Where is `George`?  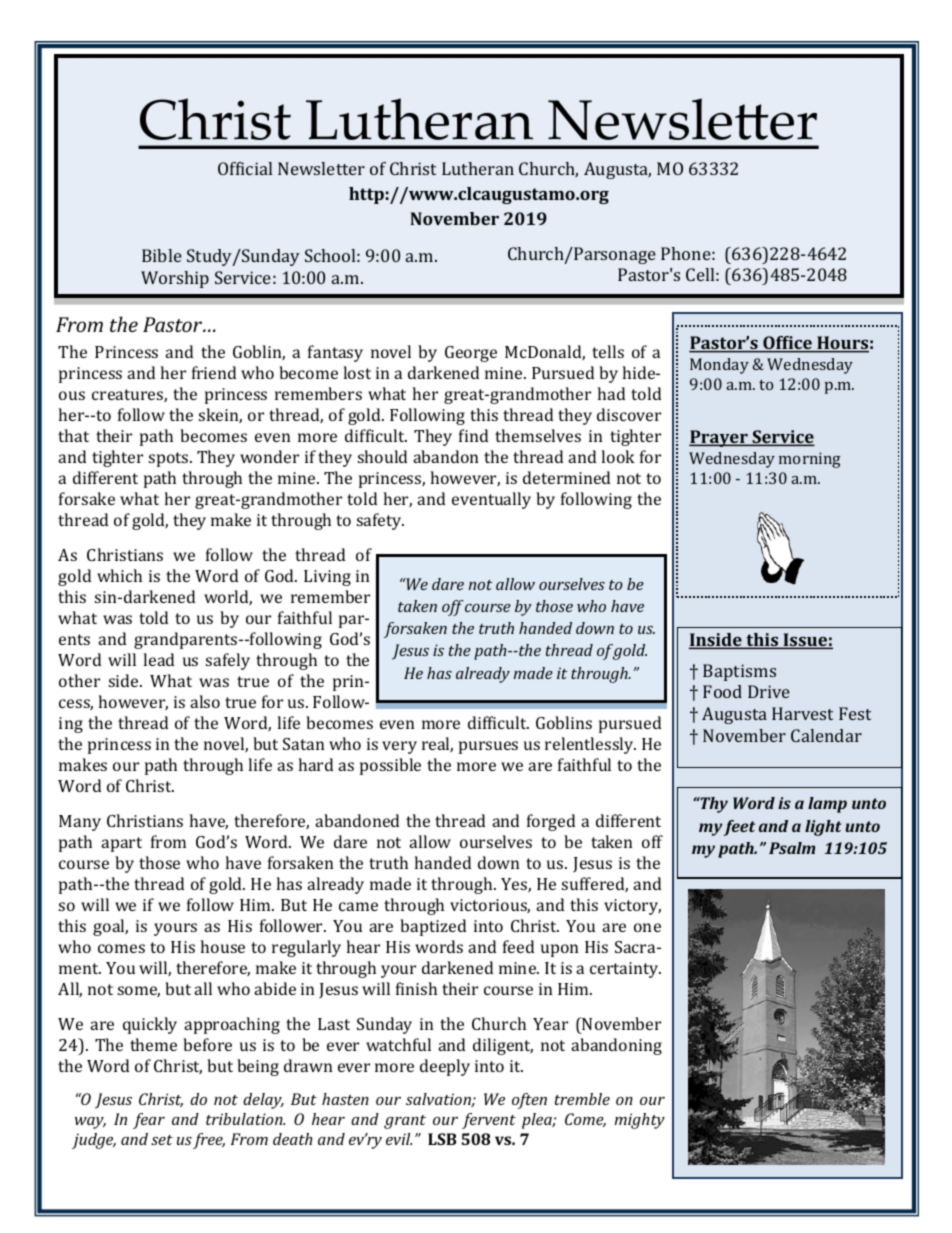
George is located at coordinates (471, 354).
